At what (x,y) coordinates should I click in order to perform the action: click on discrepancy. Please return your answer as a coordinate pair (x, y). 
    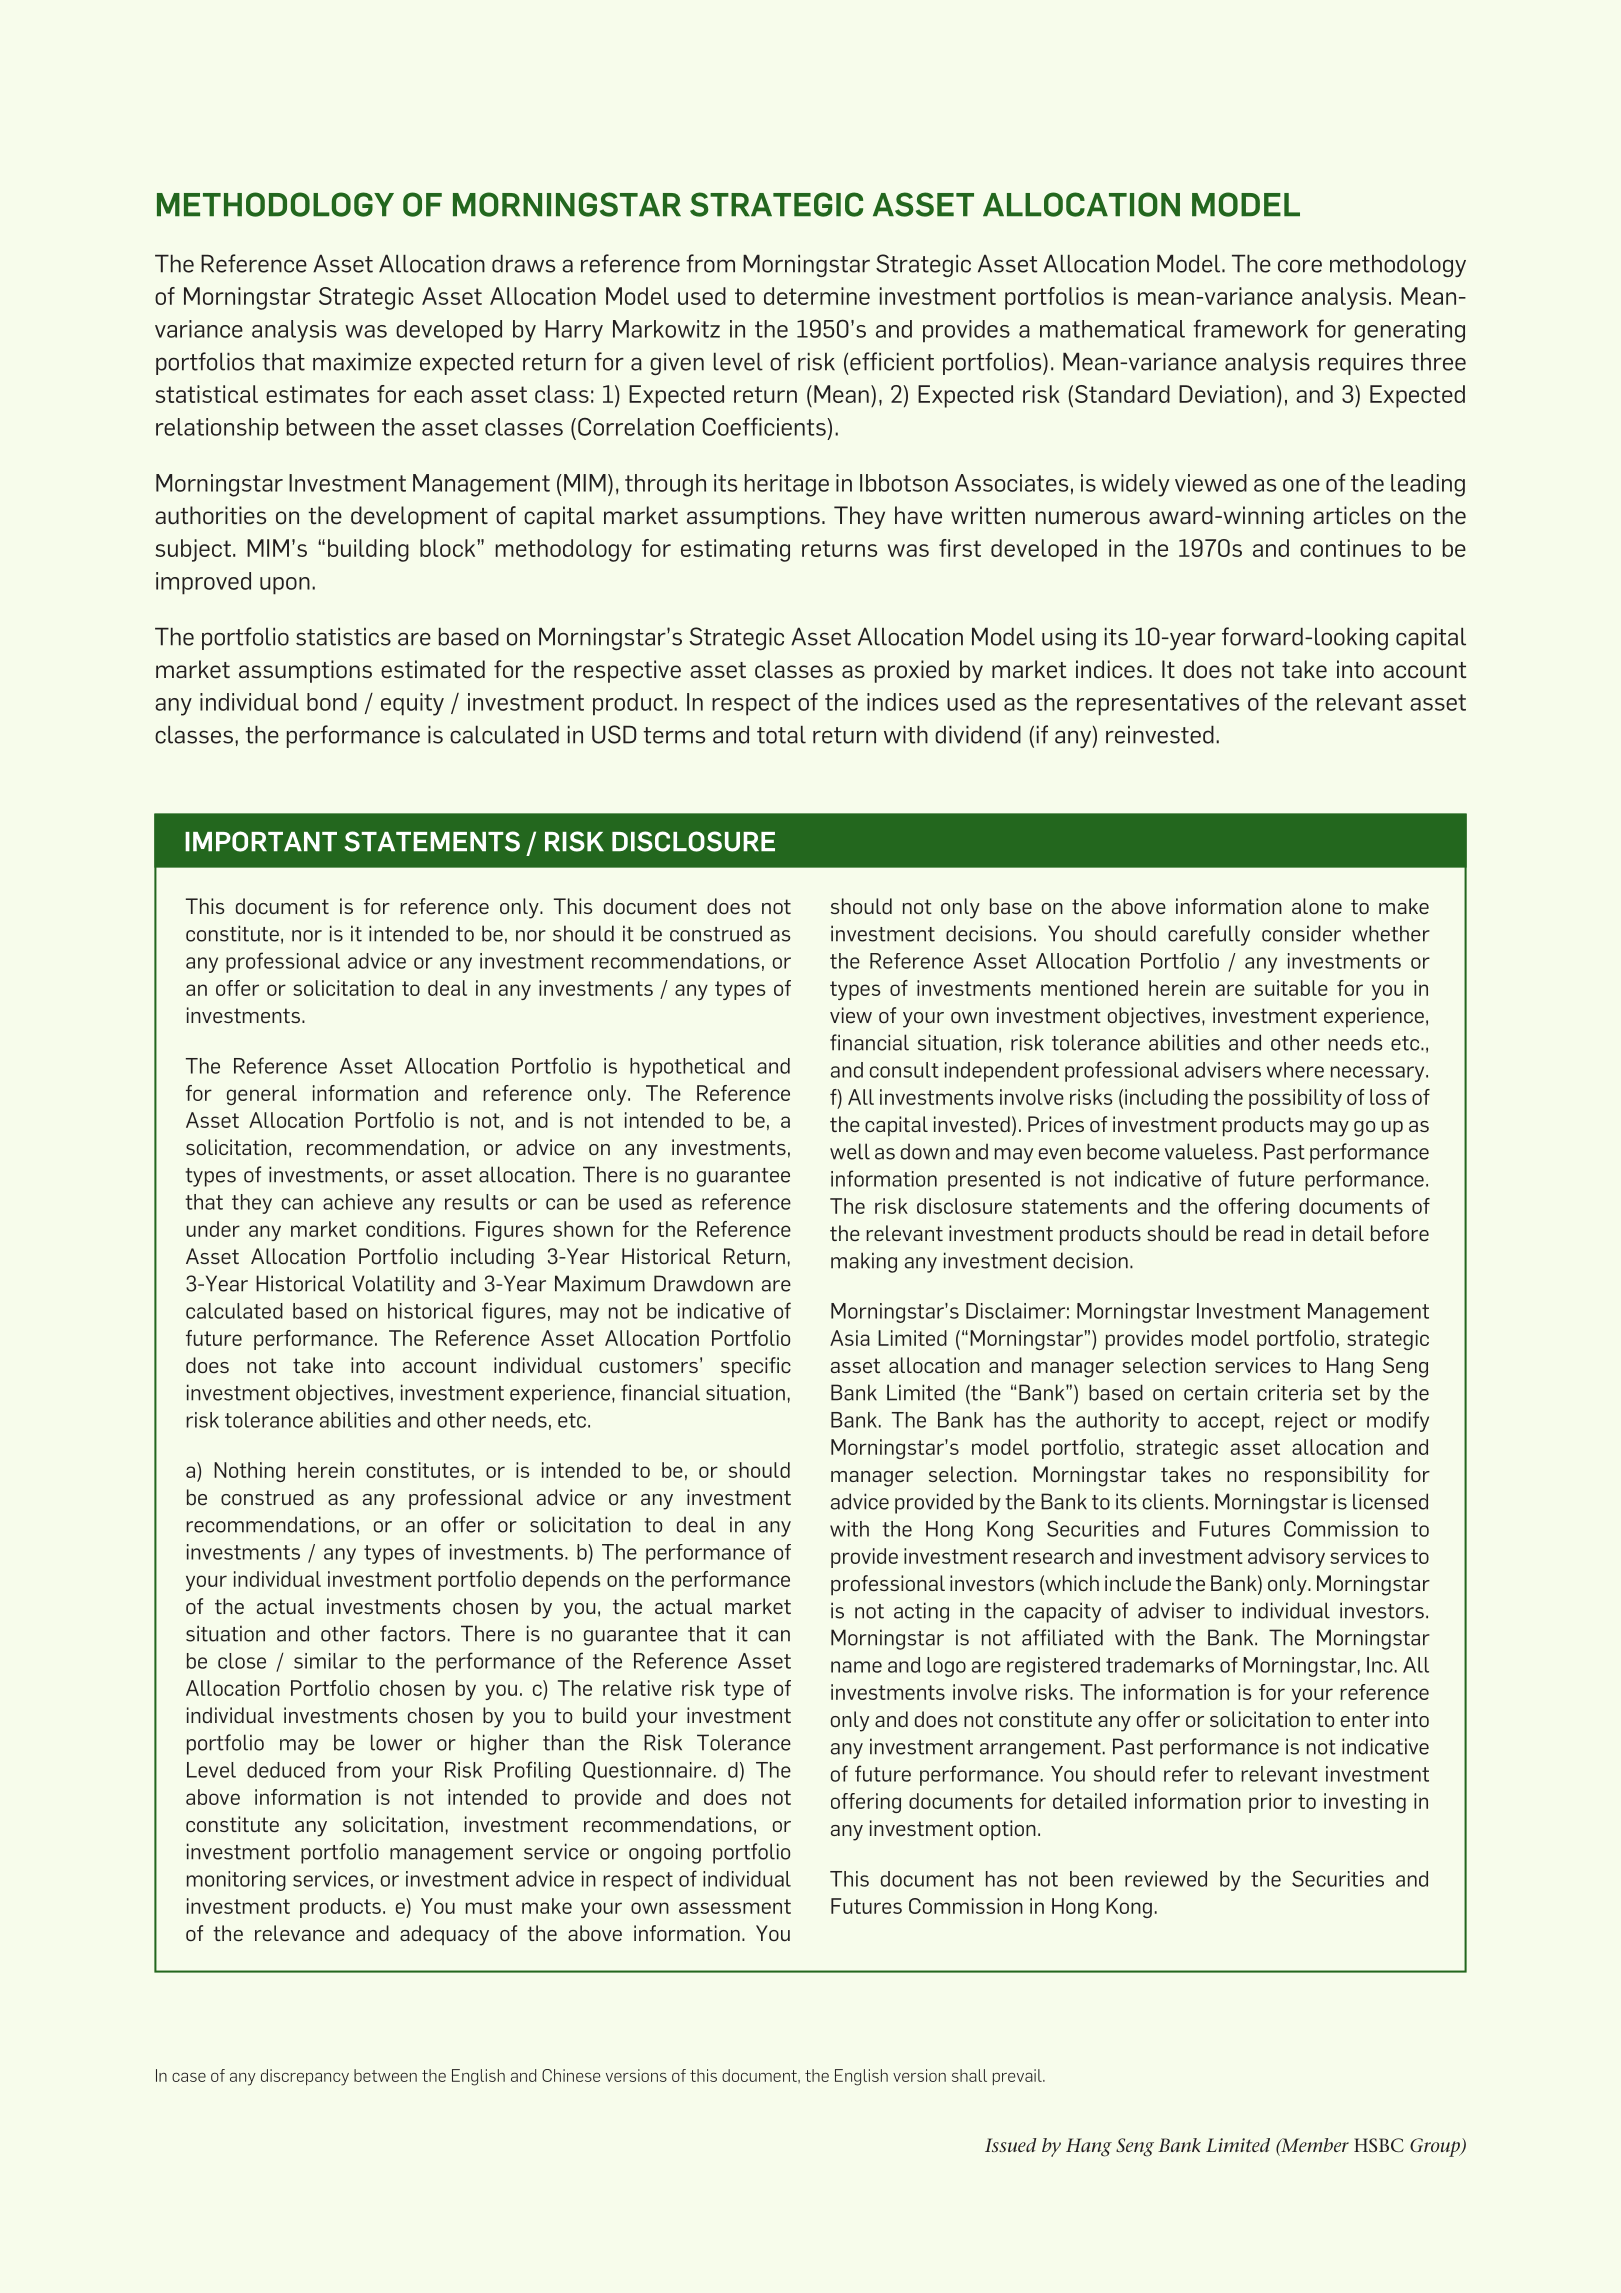
    Looking at the image, I should click on (305, 2077).
